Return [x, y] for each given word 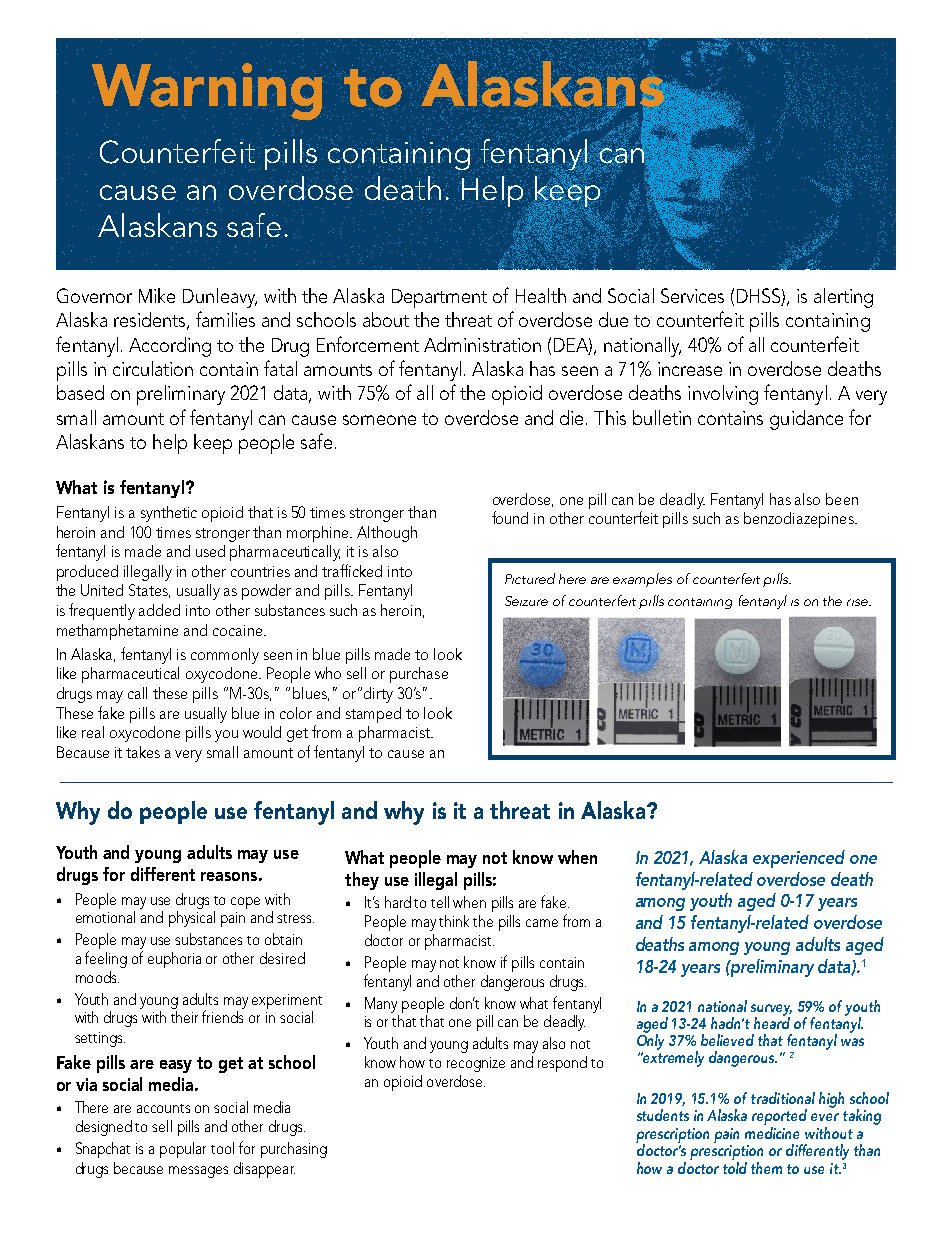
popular [183, 1150]
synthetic [169, 514]
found [510, 517]
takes [143, 752]
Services [692, 295]
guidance [806, 420]
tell [440, 902]
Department [439, 298]
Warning [207, 92]
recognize [476, 1064]
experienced [799, 859]
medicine [772, 1131]
